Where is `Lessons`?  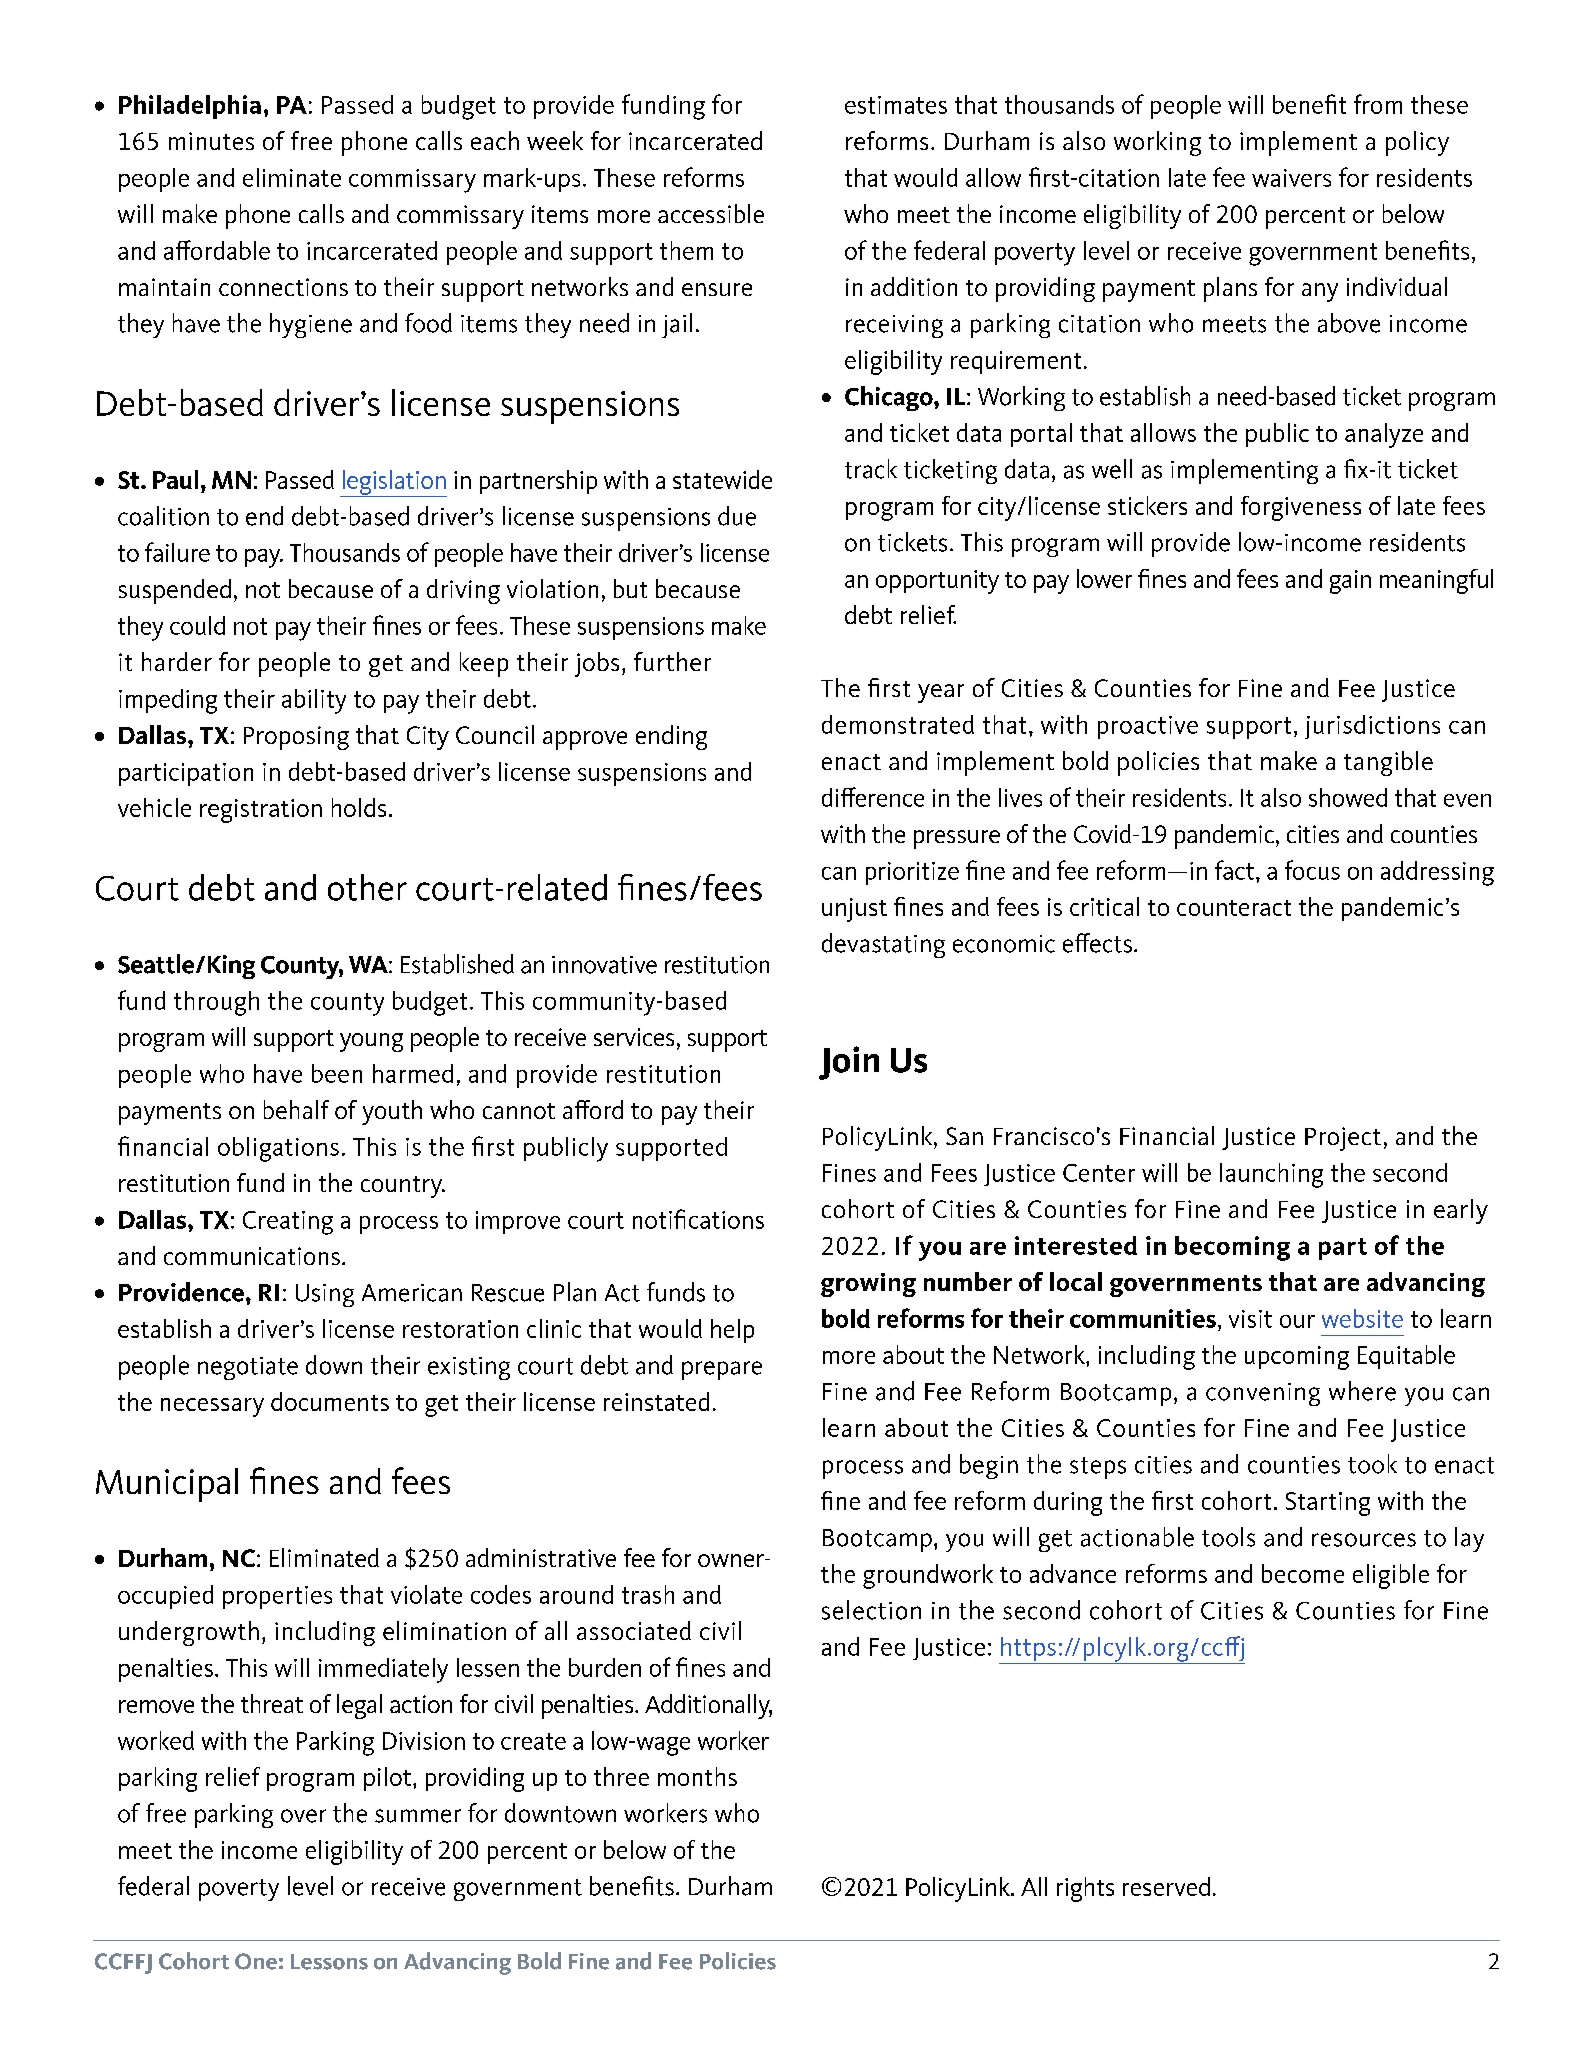 Lessons is located at coordinates (329, 1962).
